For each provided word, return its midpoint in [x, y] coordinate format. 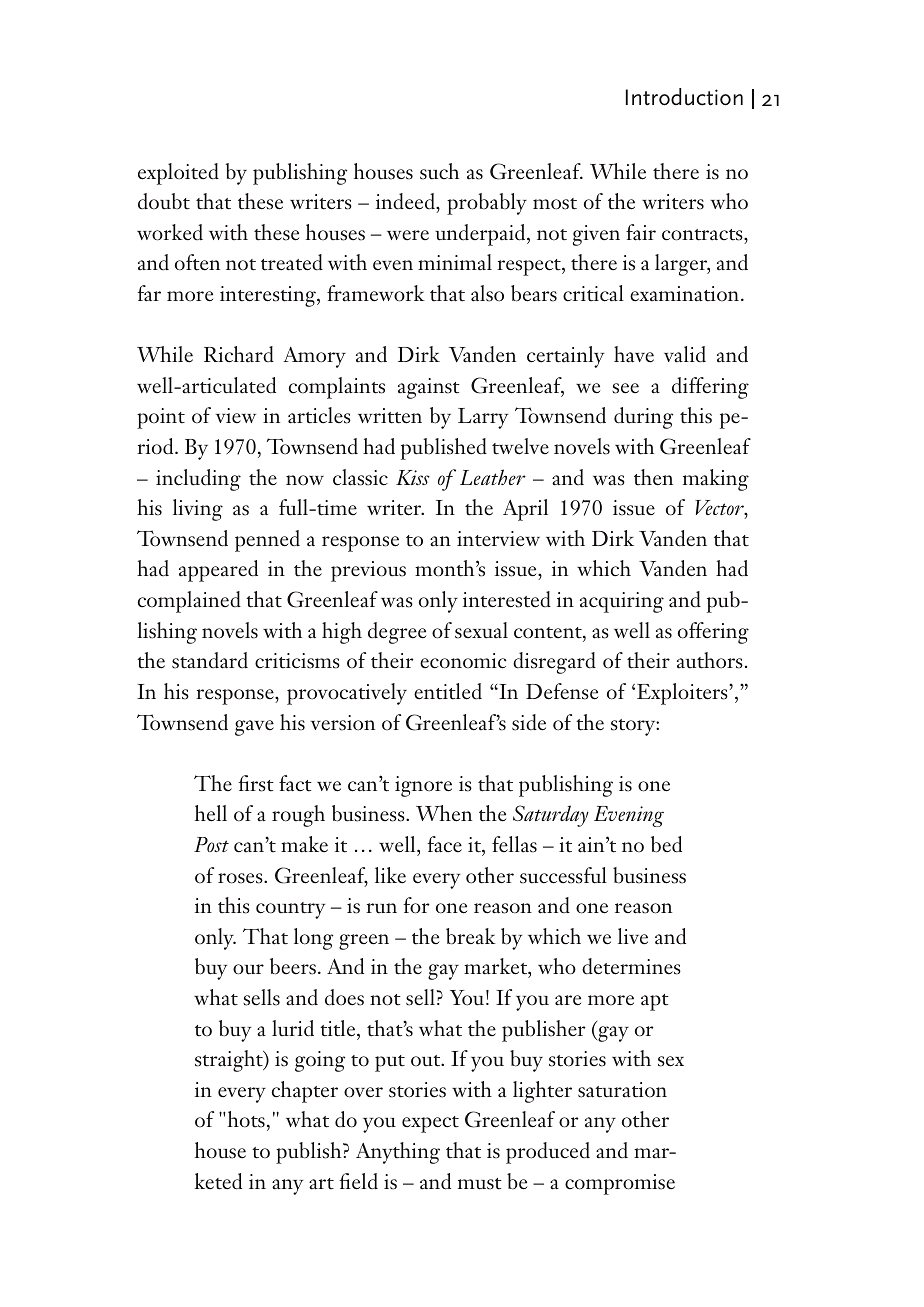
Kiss [413, 477]
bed [666, 844]
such [439, 171]
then [653, 477]
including [198, 480]
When [444, 813]
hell [211, 813]
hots [245, 1119]
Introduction [684, 97]
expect [430, 1124]
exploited [178, 174]
